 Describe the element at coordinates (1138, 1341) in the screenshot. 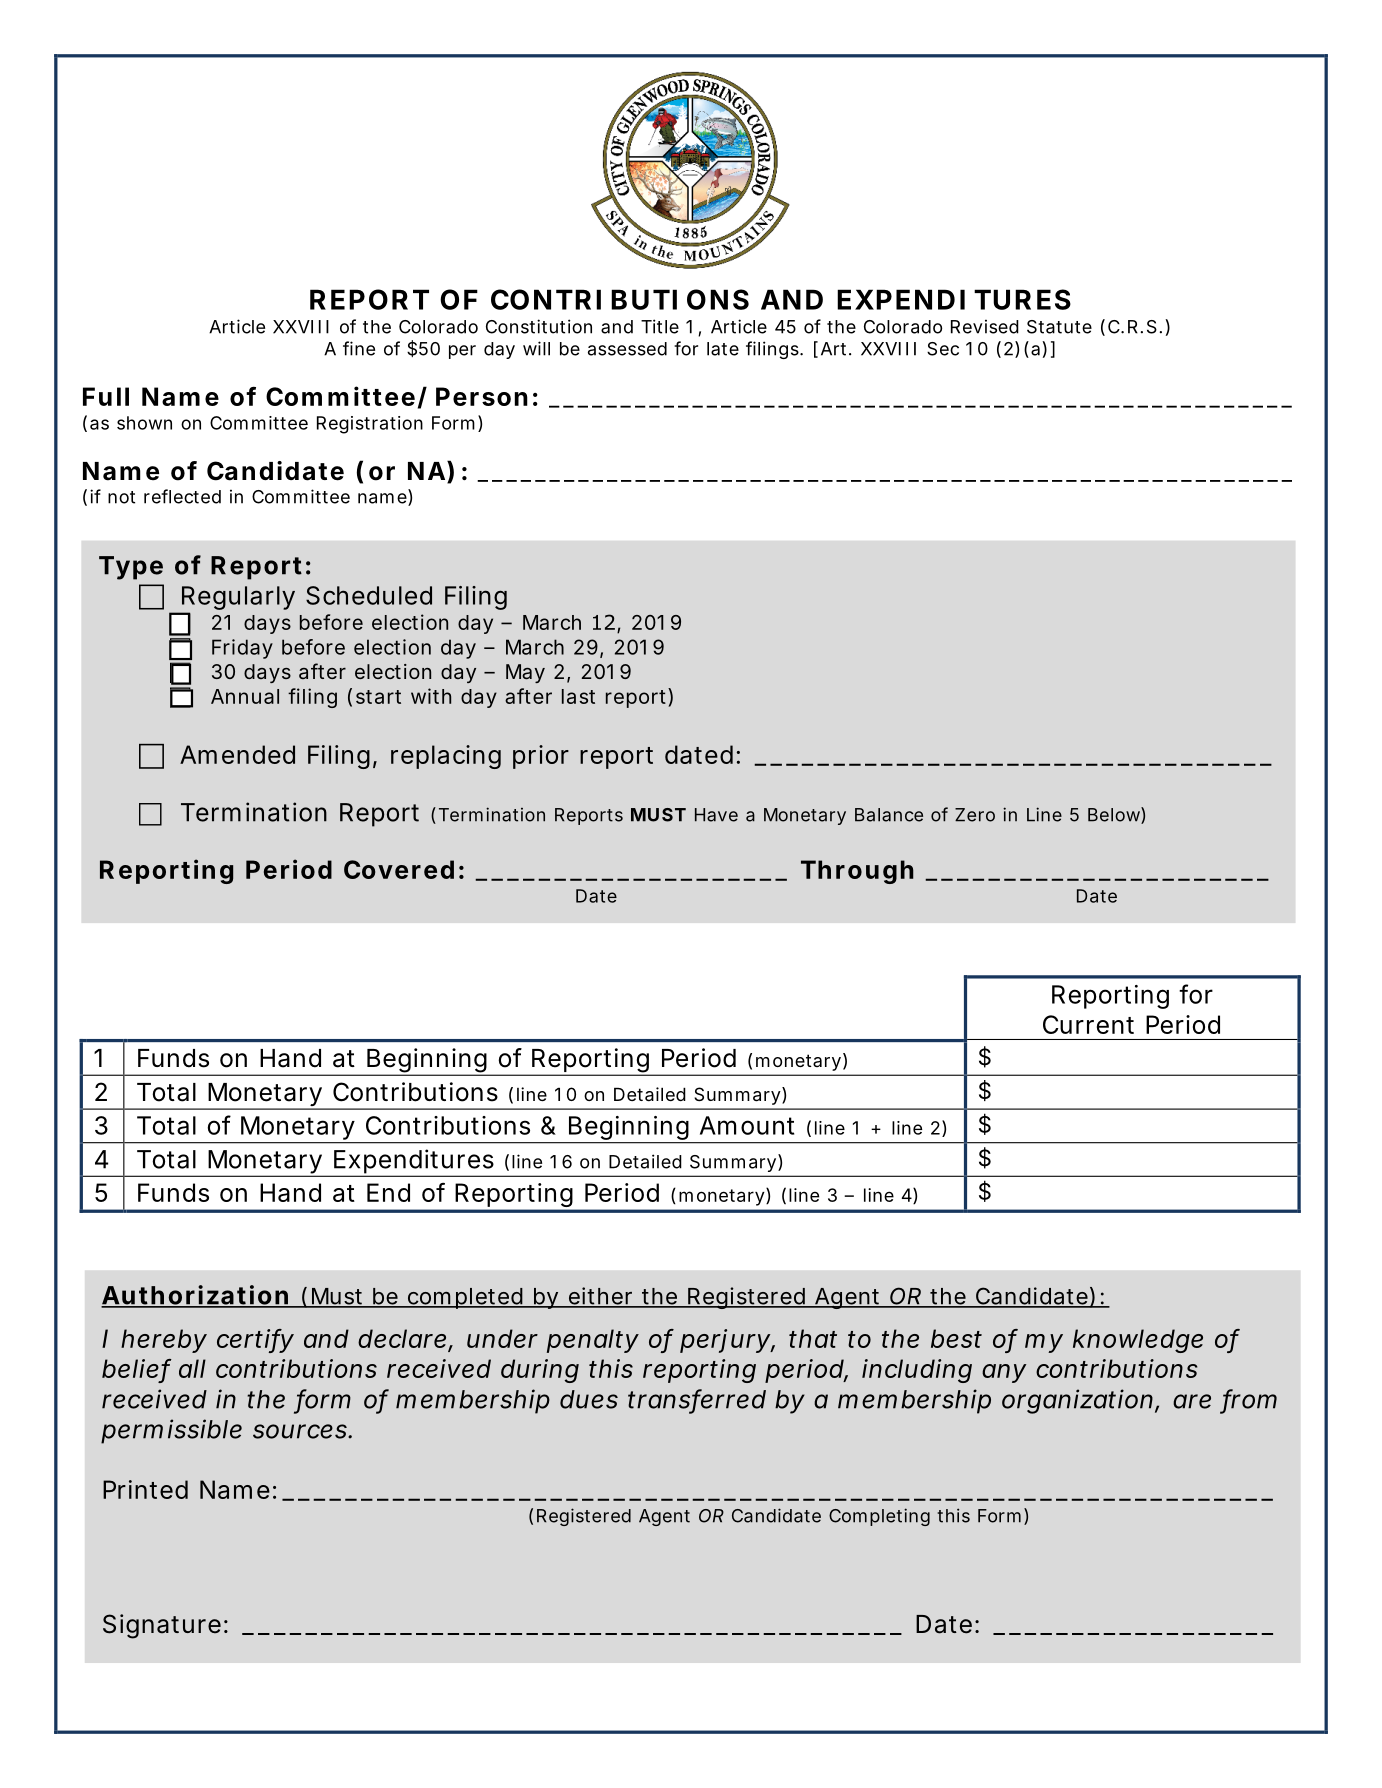

I see `knowledge` at that location.
